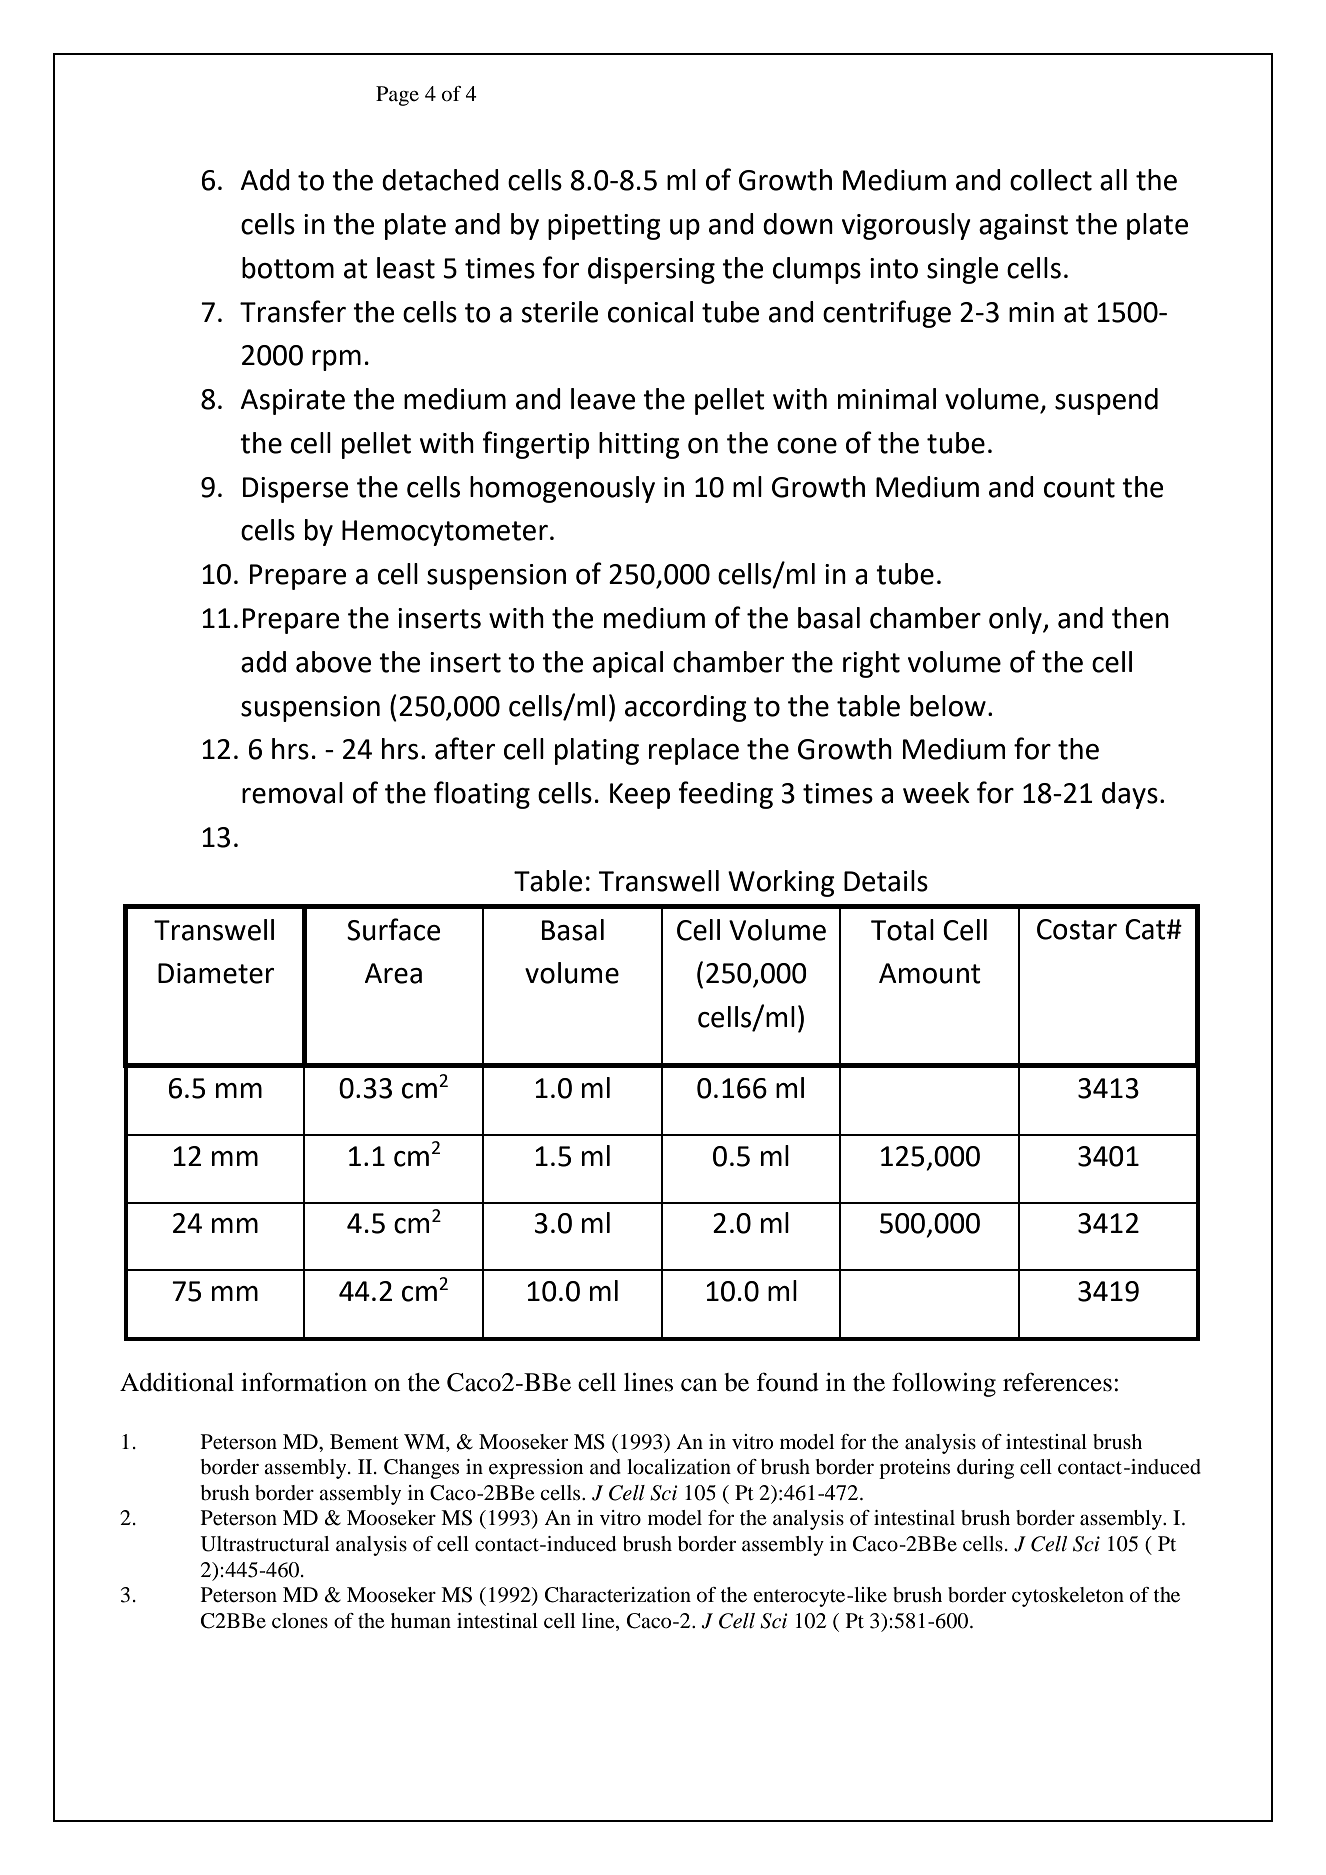 The image size is (1326, 1875). I want to click on Page, so click(397, 96).
